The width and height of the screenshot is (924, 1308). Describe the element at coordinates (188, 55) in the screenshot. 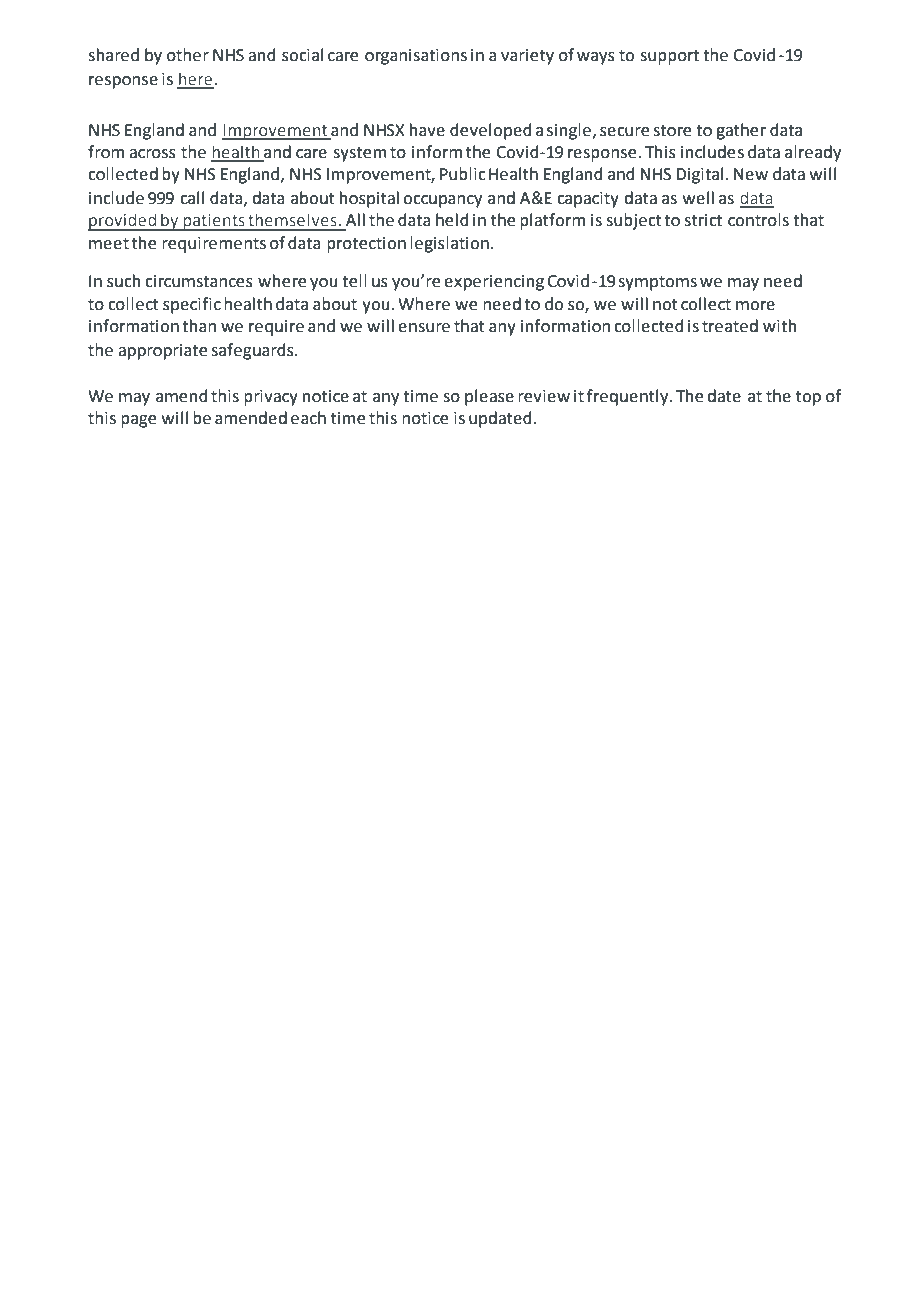

I see `other` at that location.
